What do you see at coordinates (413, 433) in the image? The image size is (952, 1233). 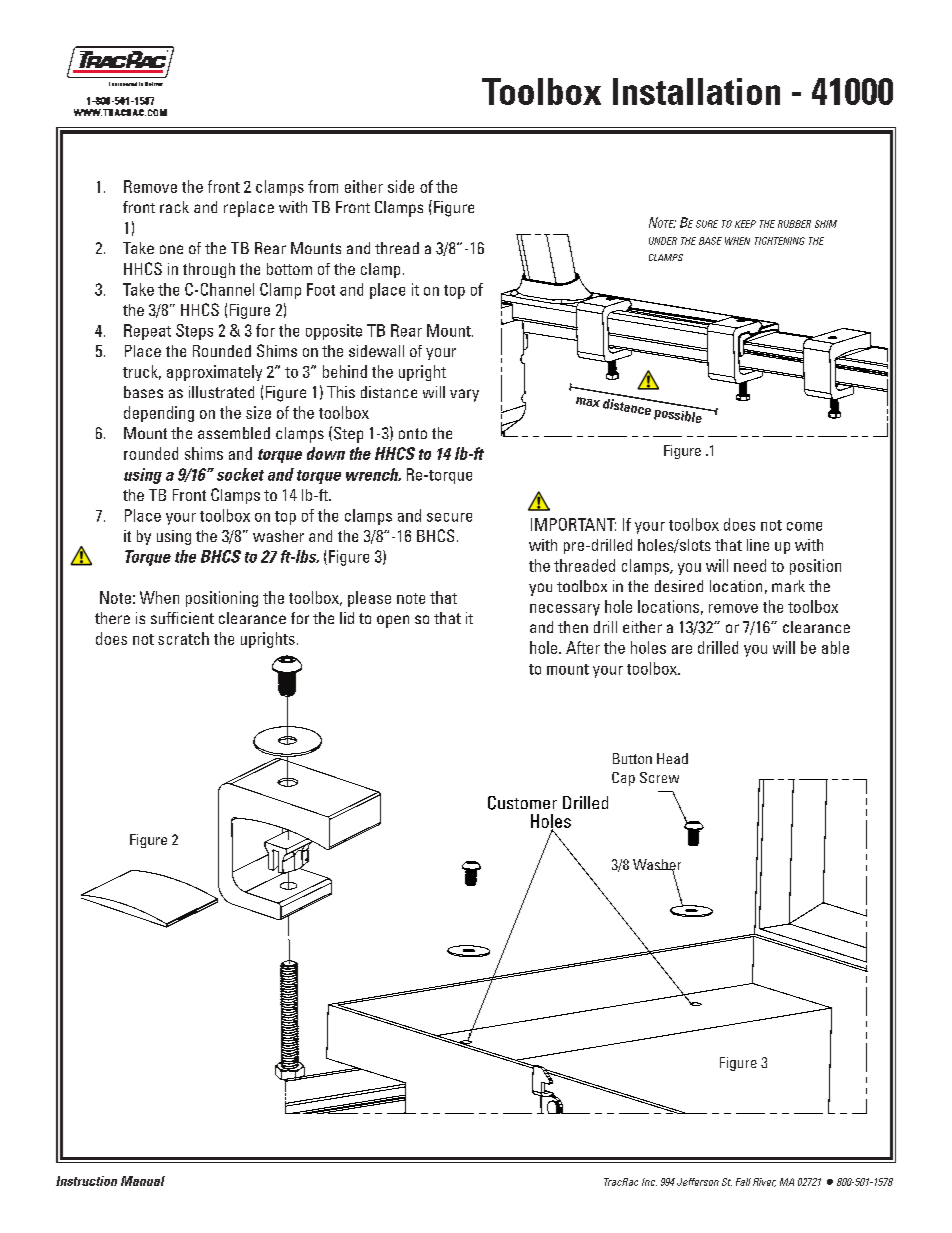 I see `onto` at bounding box center [413, 433].
